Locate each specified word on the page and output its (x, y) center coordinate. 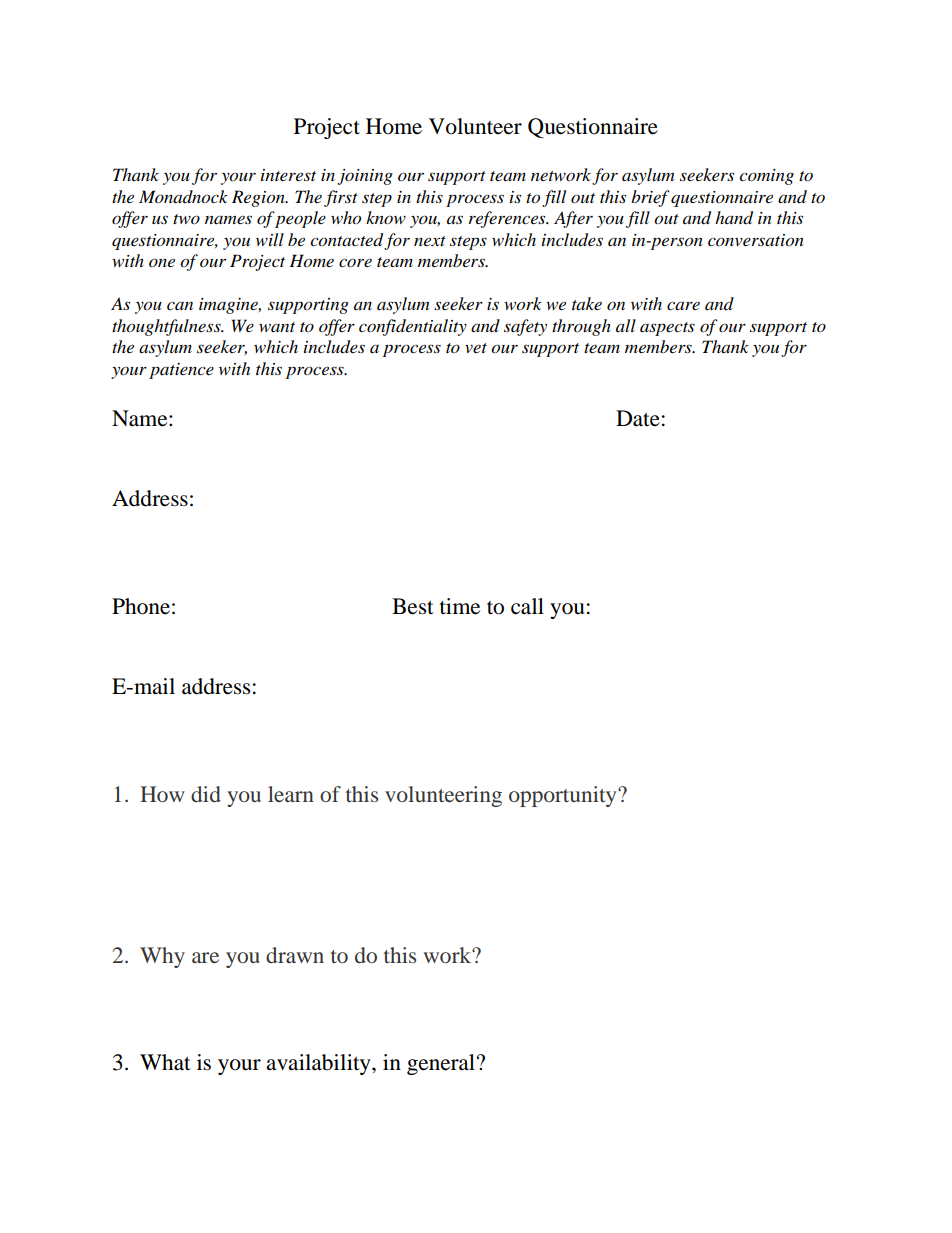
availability (319, 1064)
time (460, 606)
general (441, 1064)
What (165, 1062)
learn (291, 794)
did (206, 794)
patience (181, 371)
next (430, 241)
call (527, 606)
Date (638, 418)
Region (259, 198)
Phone (141, 606)
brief (650, 198)
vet (476, 348)
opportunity (564, 796)
